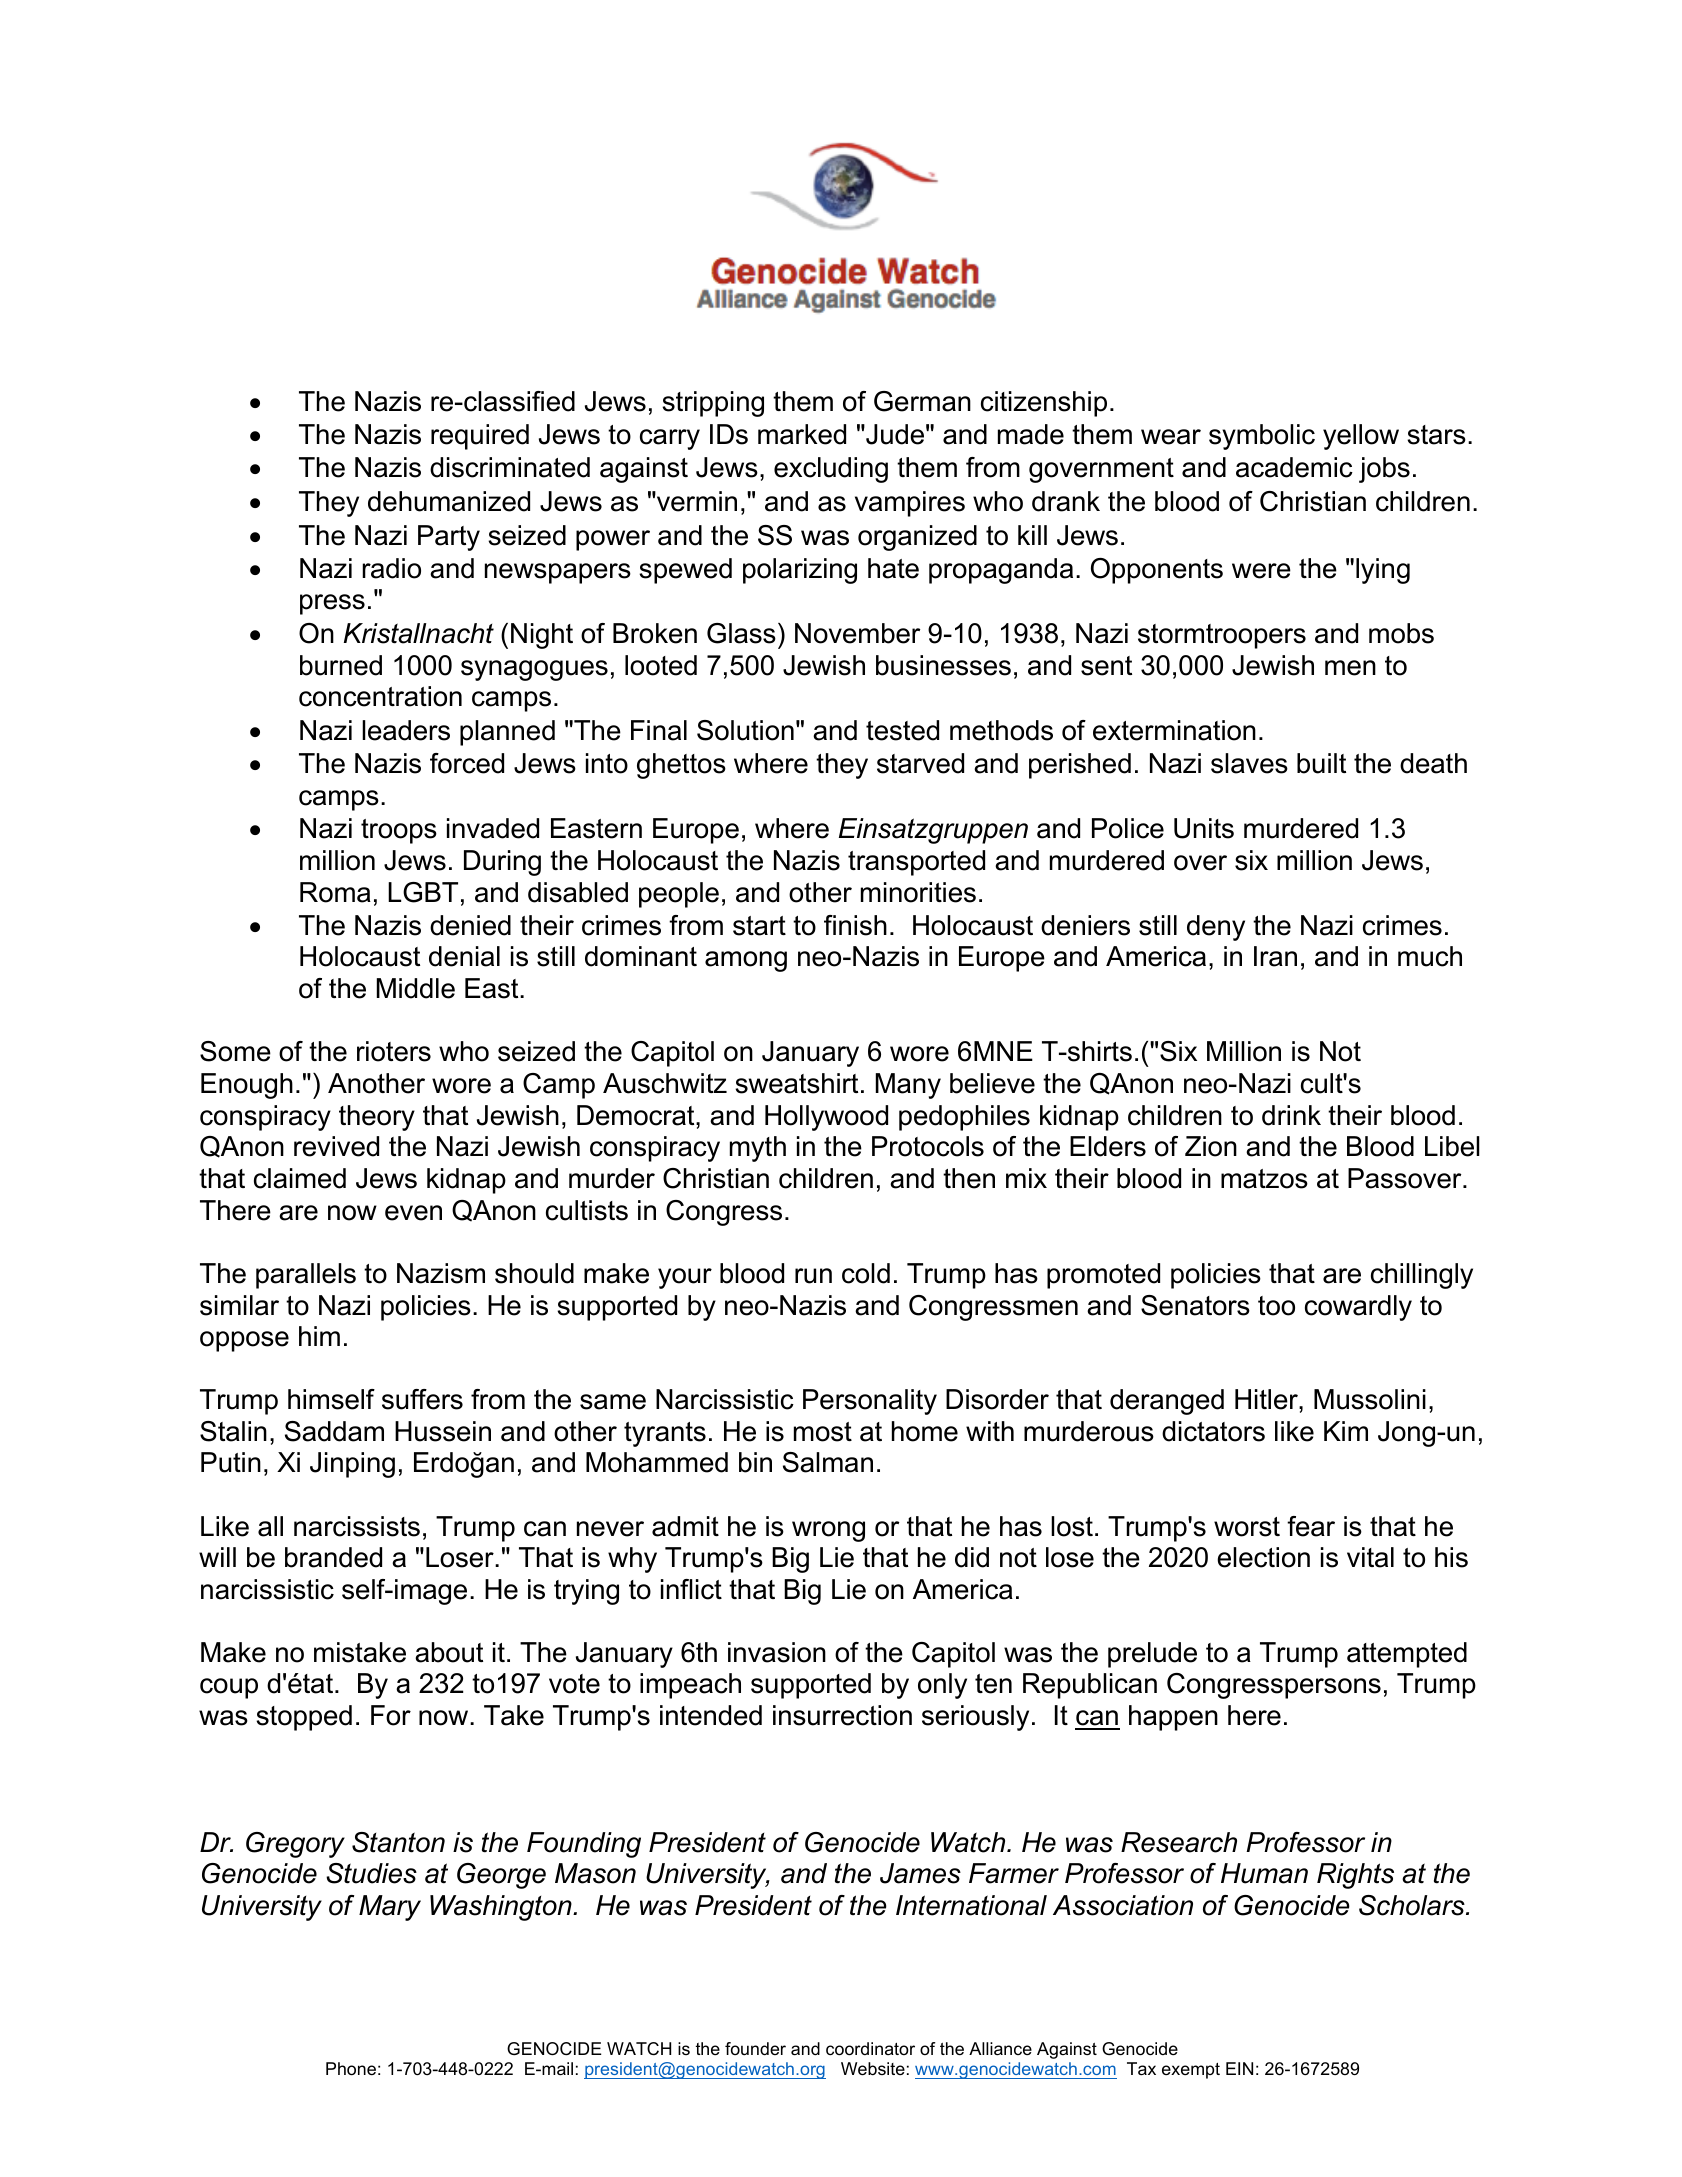 The width and height of the screenshot is (1682, 2177). What do you see at coordinates (870, 2049) in the screenshot?
I see `coordinator` at bounding box center [870, 2049].
